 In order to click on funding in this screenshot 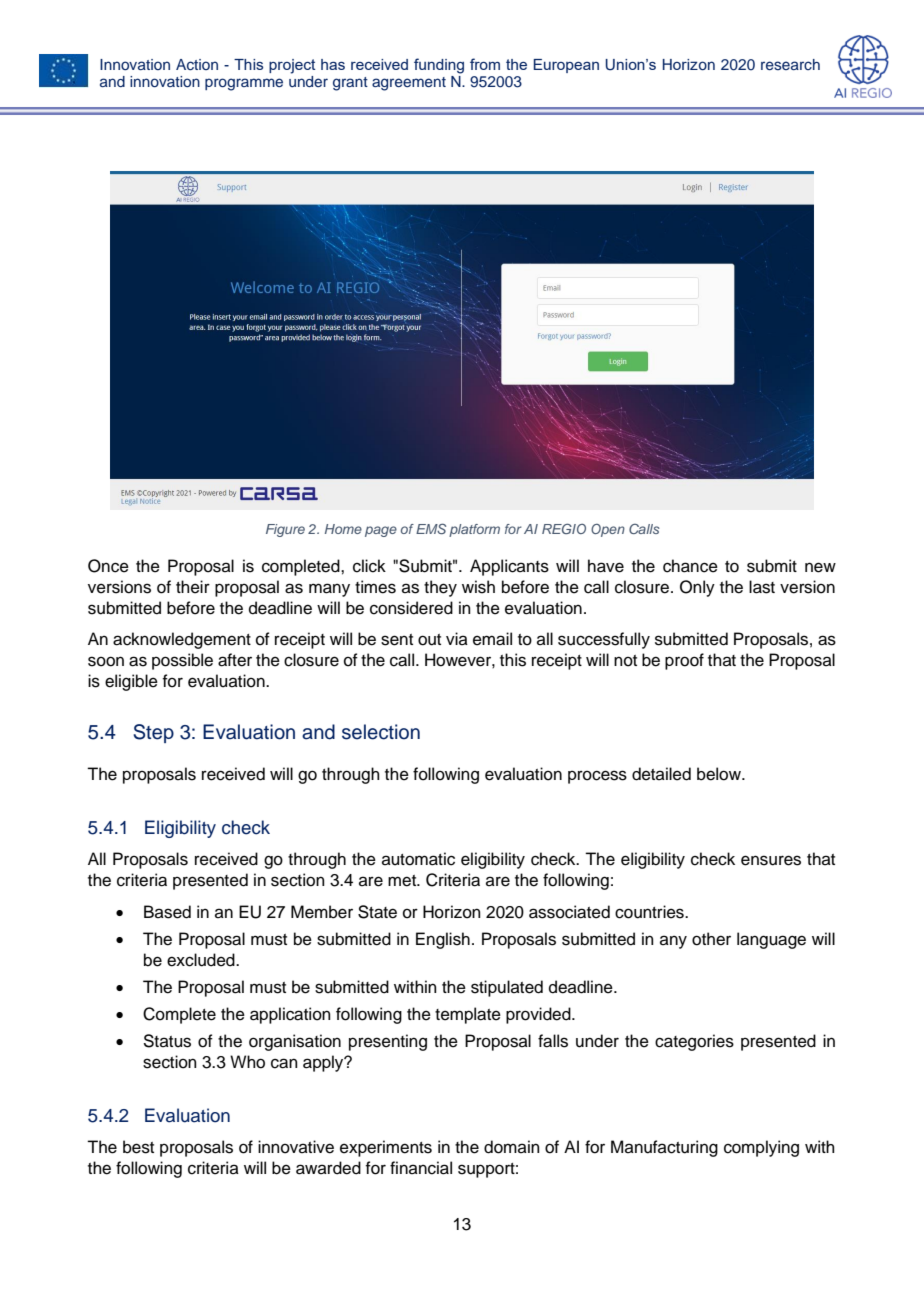, I will do `click(439, 66)`.
